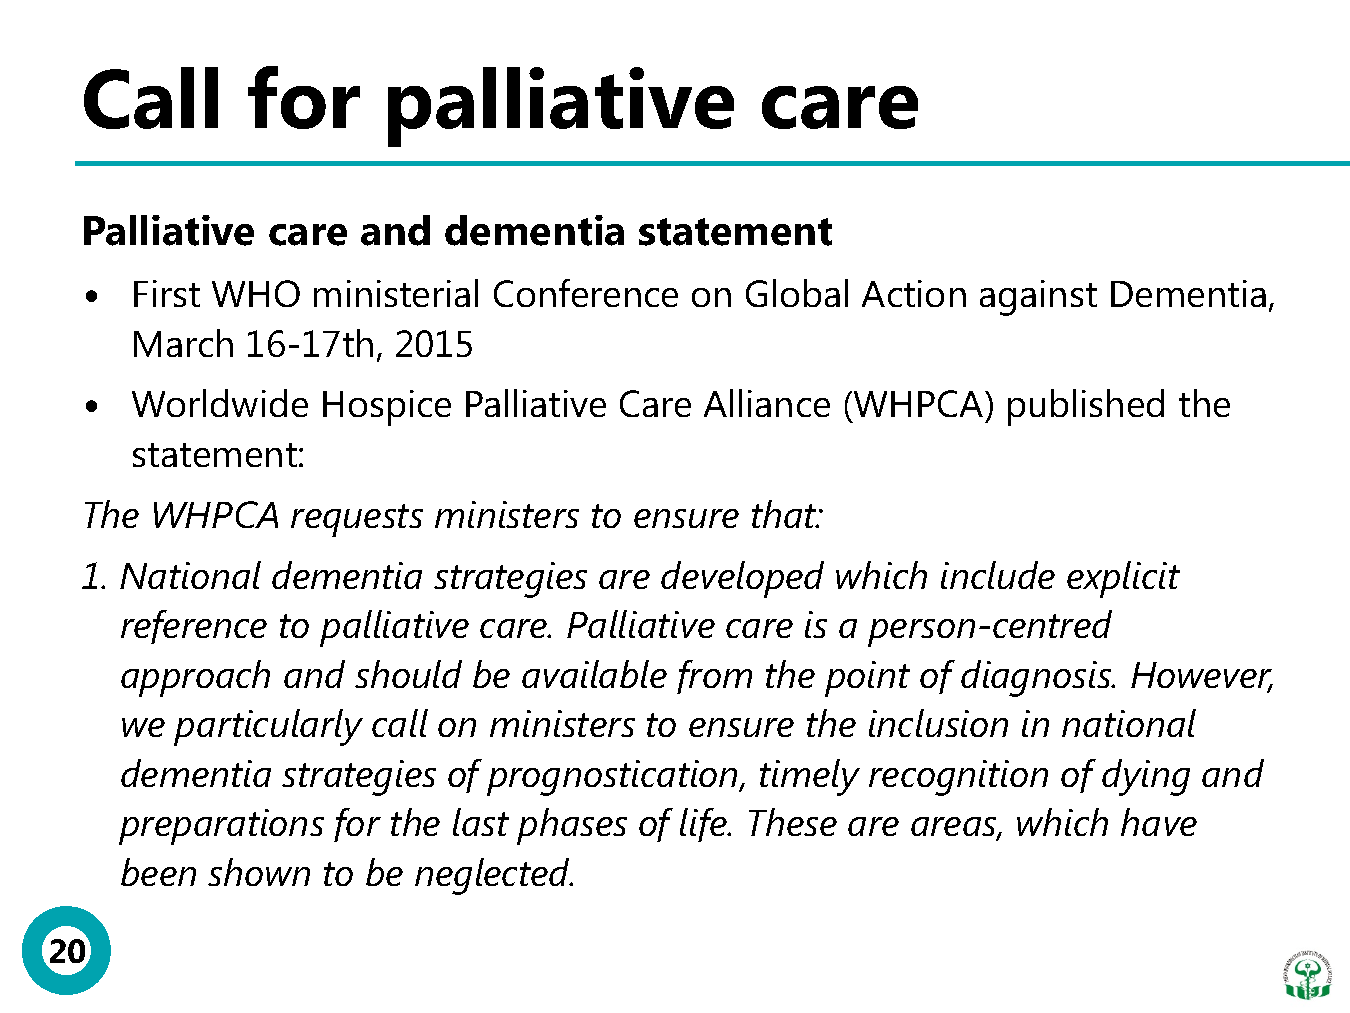  I want to click on approach, so click(195, 678).
